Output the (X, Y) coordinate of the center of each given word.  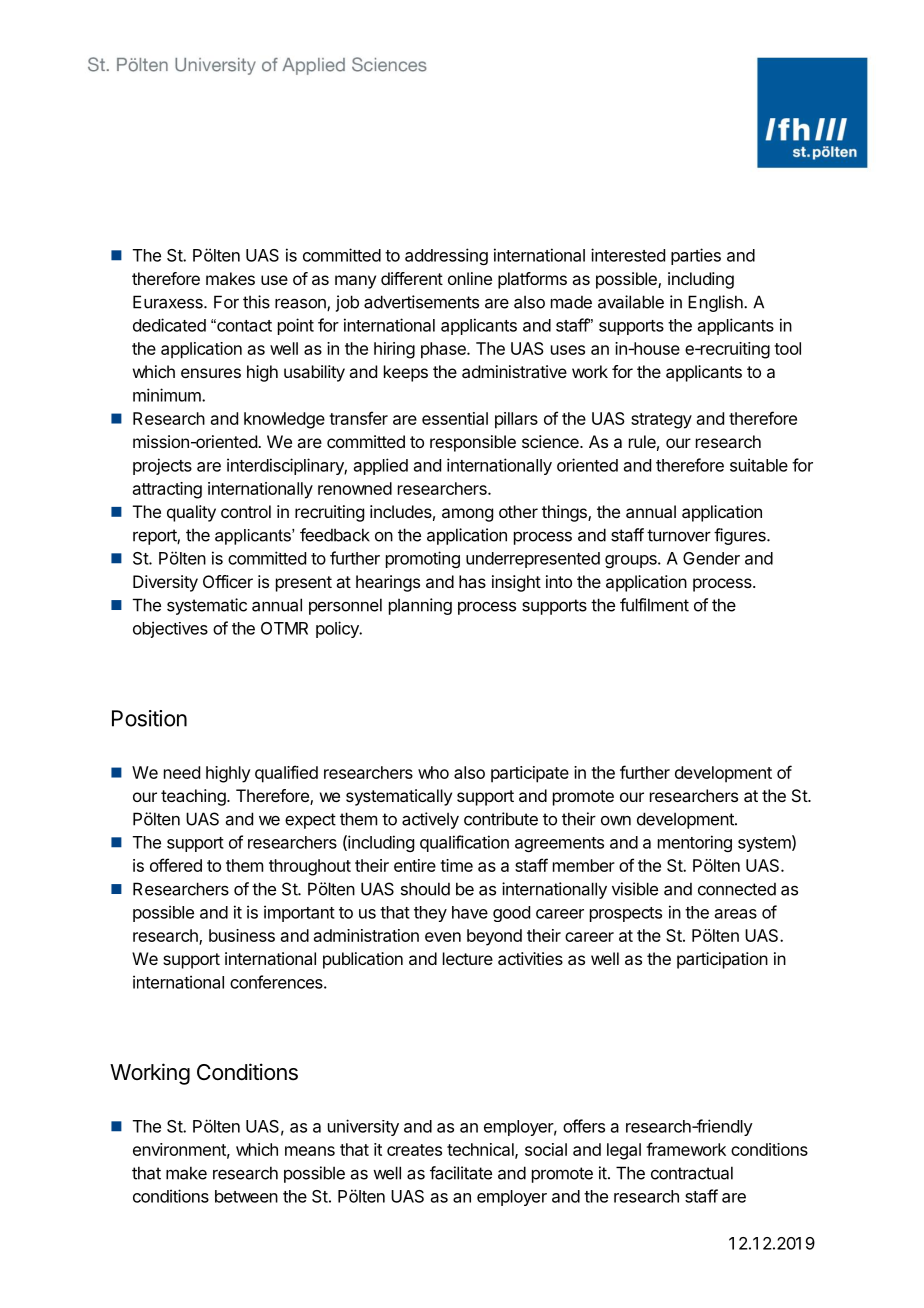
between (246, 1196)
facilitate (461, 1173)
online (470, 278)
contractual (692, 1173)
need (182, 772)
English (716, 303)
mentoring (695, 843)
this (256, 302)
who (433, 772)
